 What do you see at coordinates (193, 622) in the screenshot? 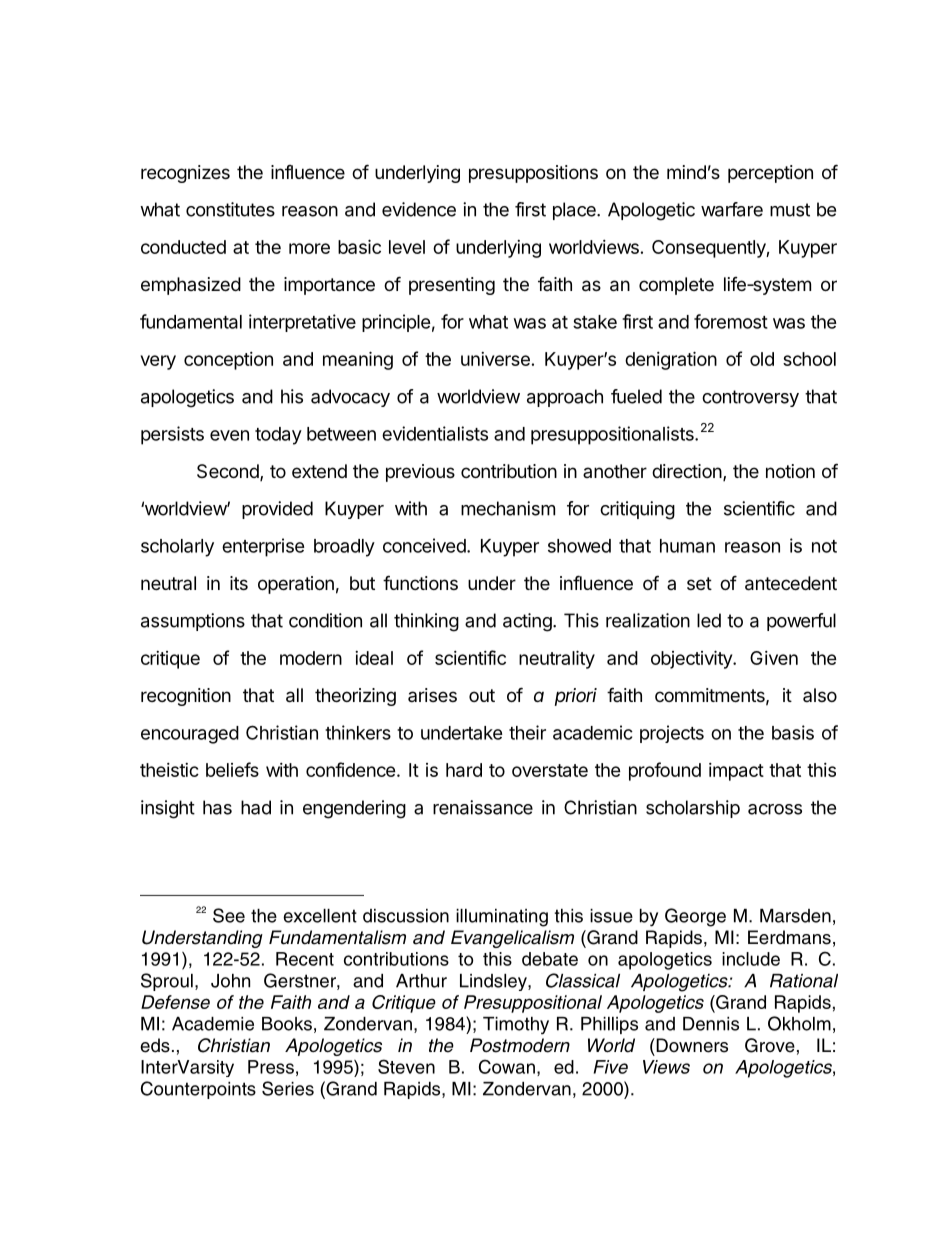
I see `assumptions` at bounding box center [193, 622].
